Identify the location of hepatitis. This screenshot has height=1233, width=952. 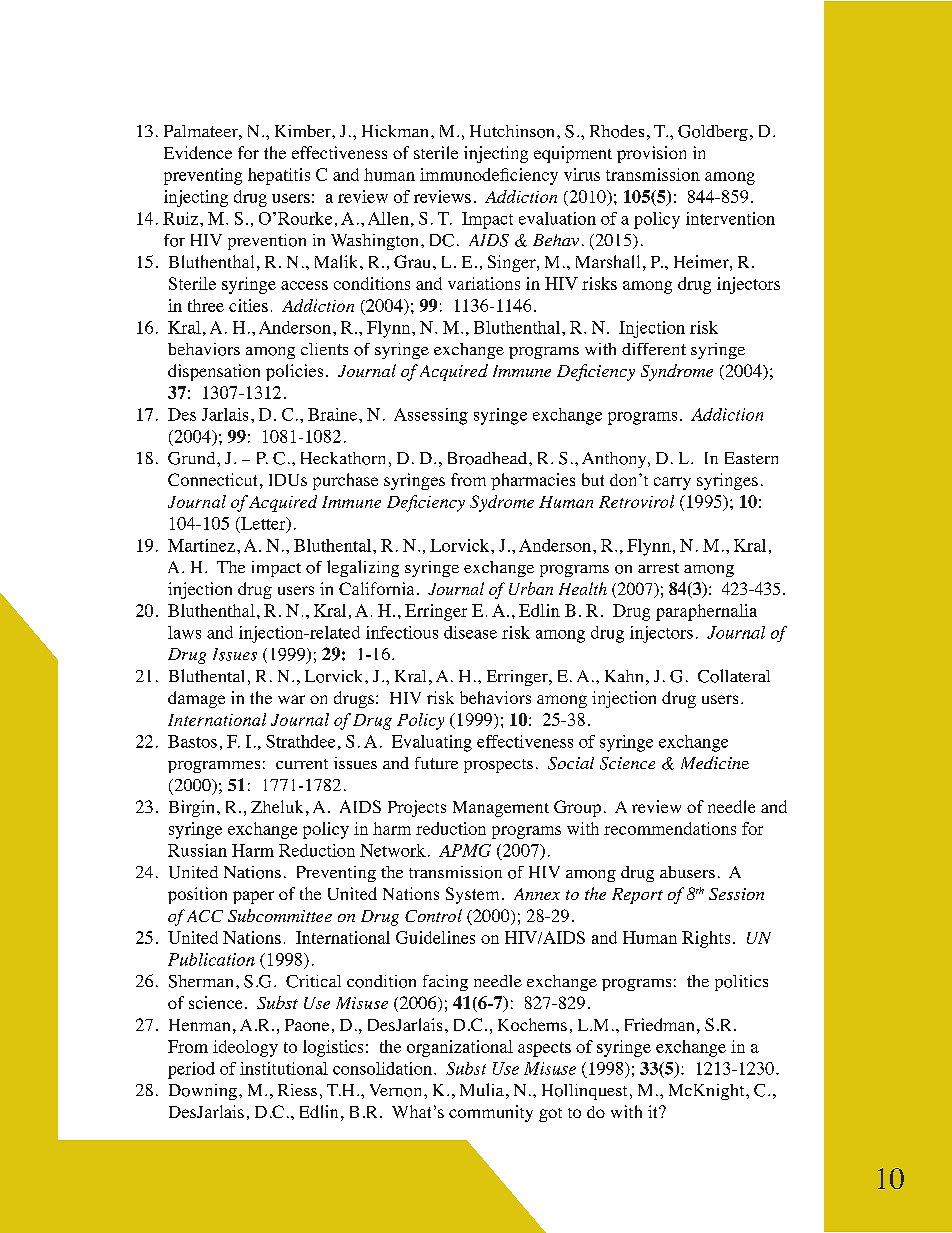
(279, 176).
